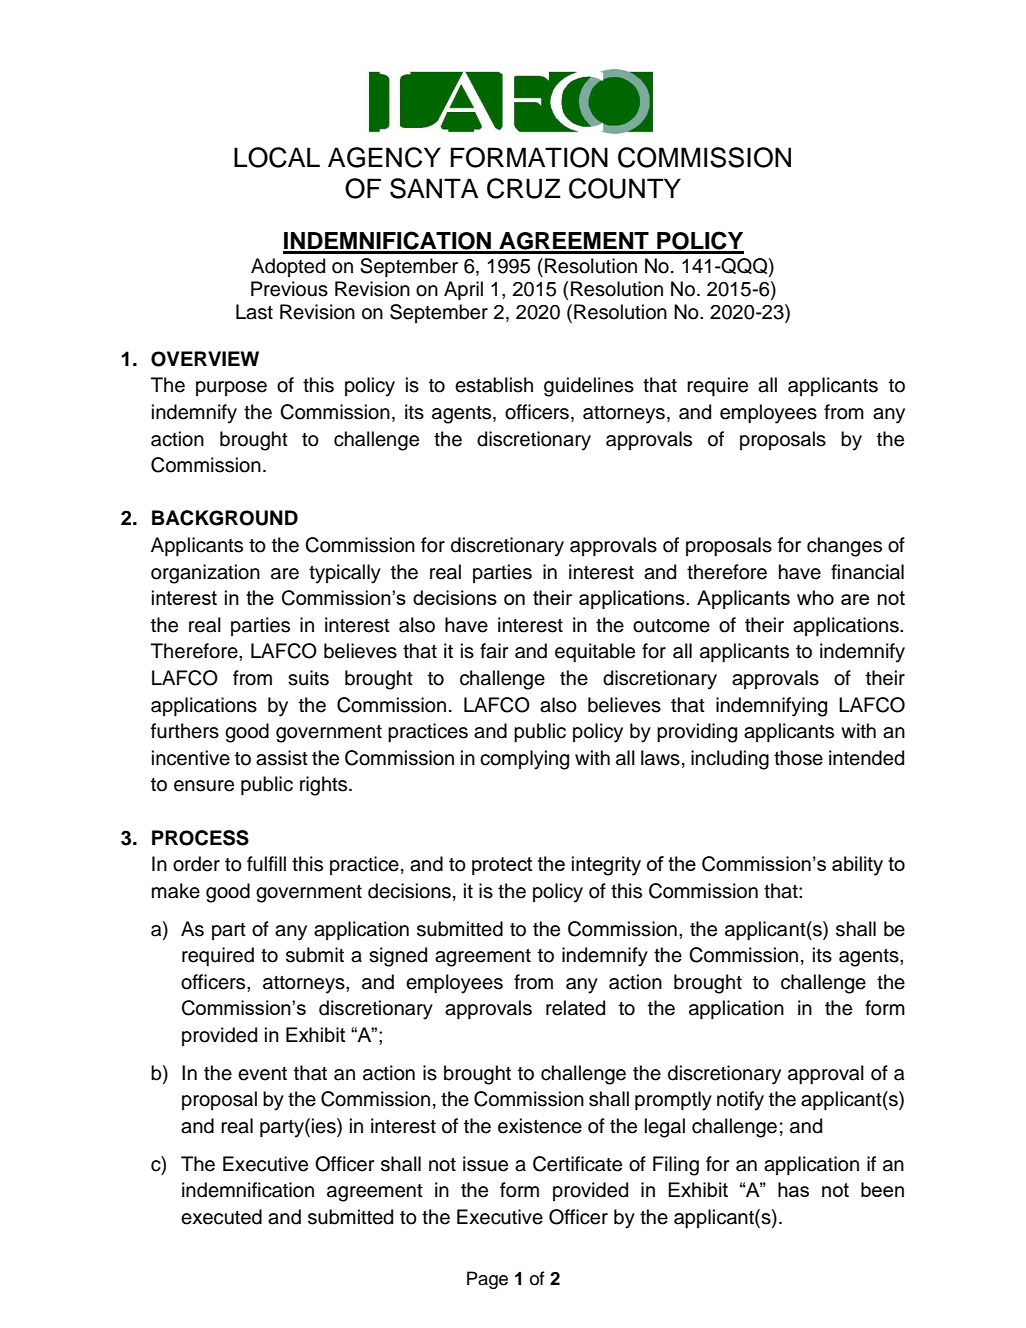 This screenshot has width=1026, height=1328. Describe the element at coordinates (277, 157) in the screenshot. I see `LOCAL` at that location.
